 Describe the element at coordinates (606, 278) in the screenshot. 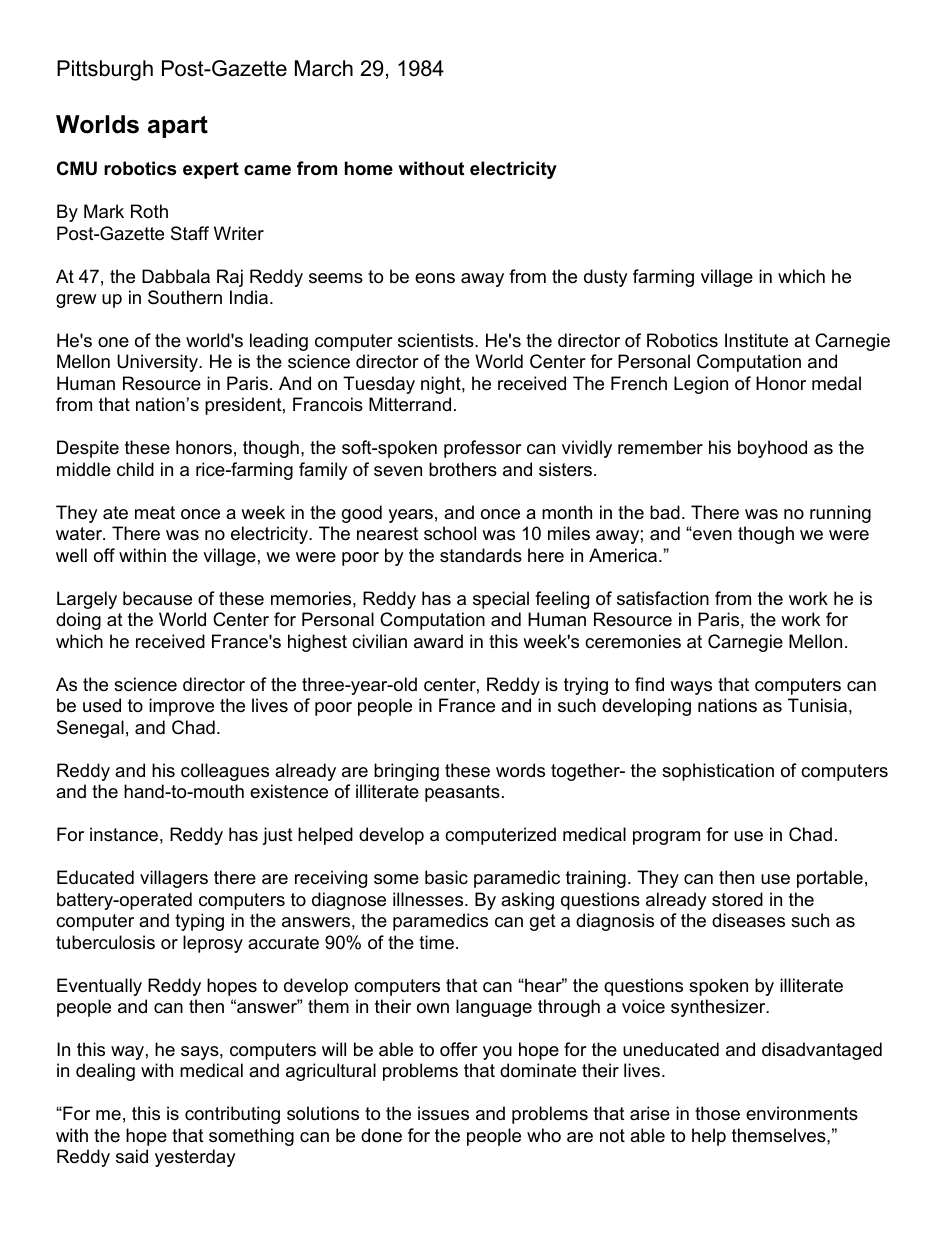

I see `dusty` at that location.
